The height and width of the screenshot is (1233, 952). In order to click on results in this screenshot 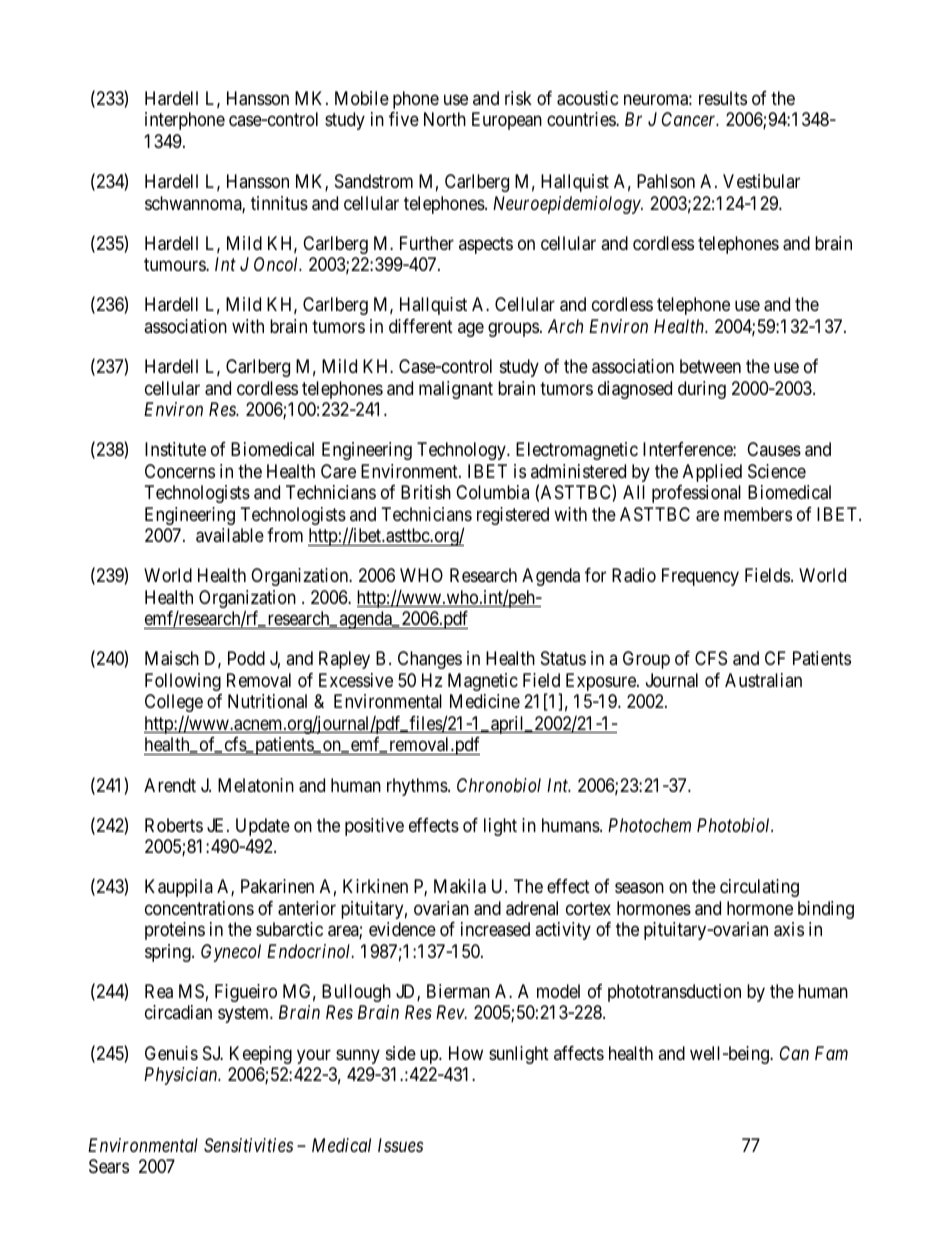, I will do `click(723, 98)`.
